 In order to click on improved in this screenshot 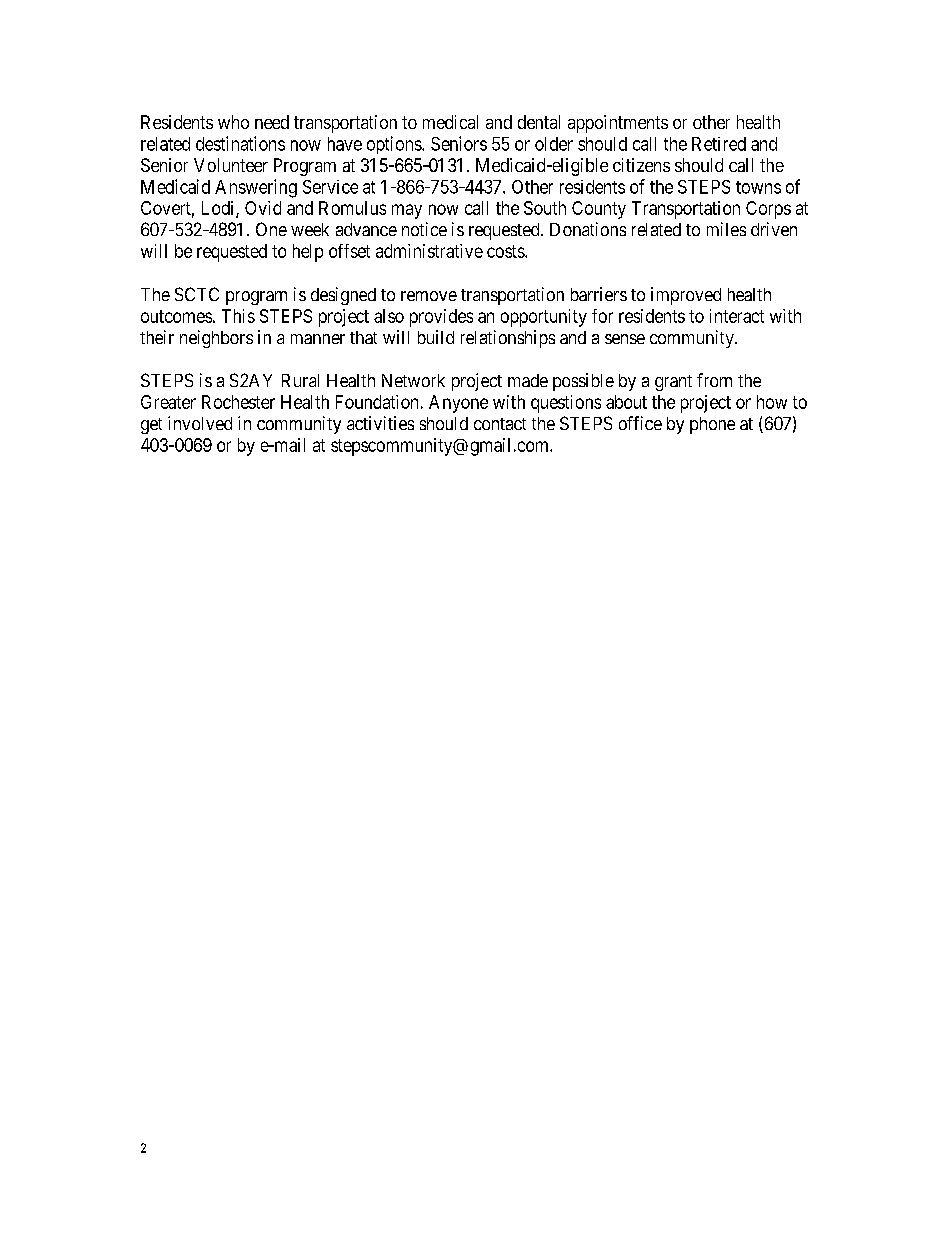, I will do `click(686, 296)`.
